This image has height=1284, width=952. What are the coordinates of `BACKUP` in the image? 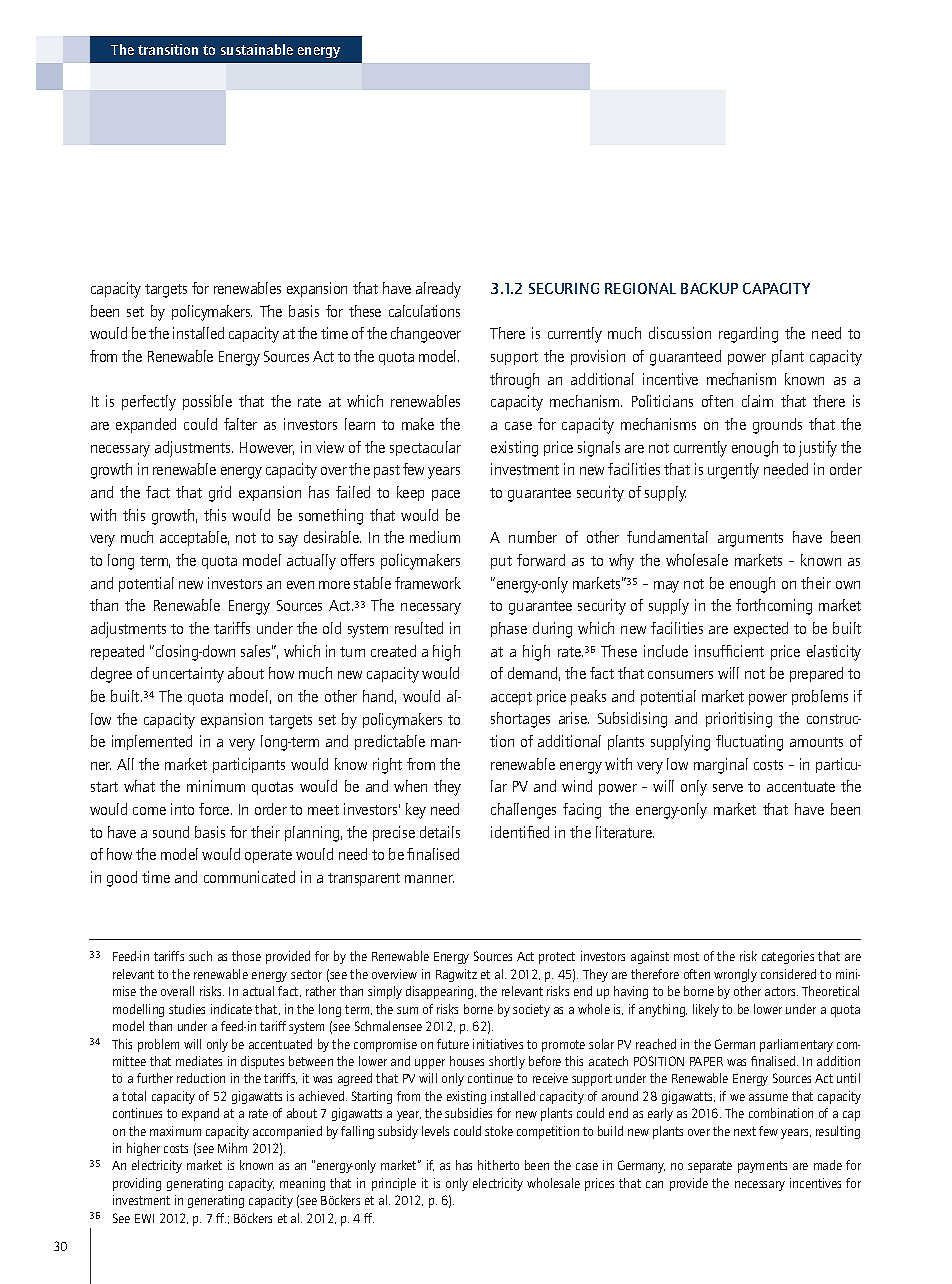 It's located at (709, 288).
